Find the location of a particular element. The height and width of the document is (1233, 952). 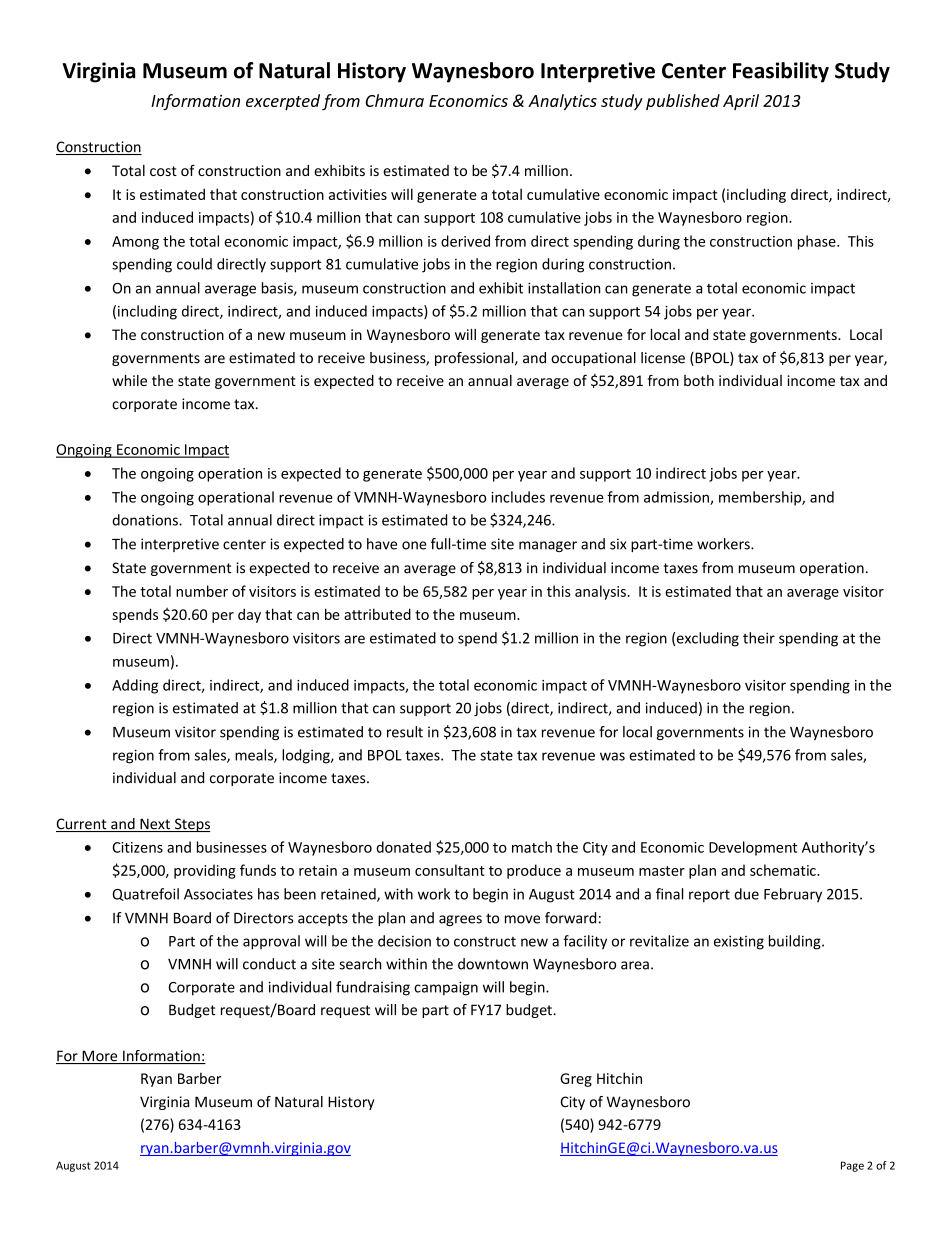

Page is located at coordinates (852, 1166).
